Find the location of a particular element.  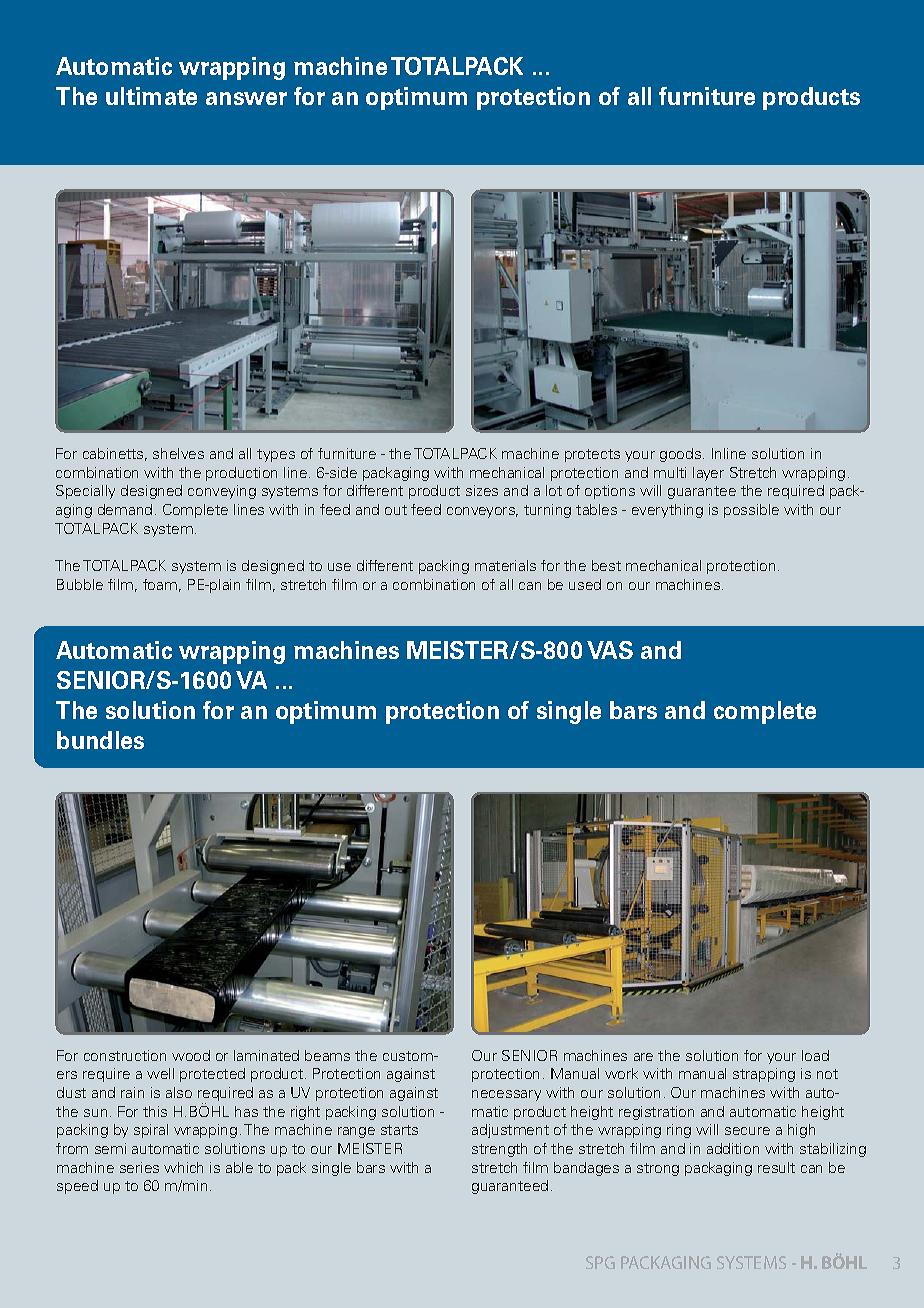

shelves is located at coordinates (178, 453).
